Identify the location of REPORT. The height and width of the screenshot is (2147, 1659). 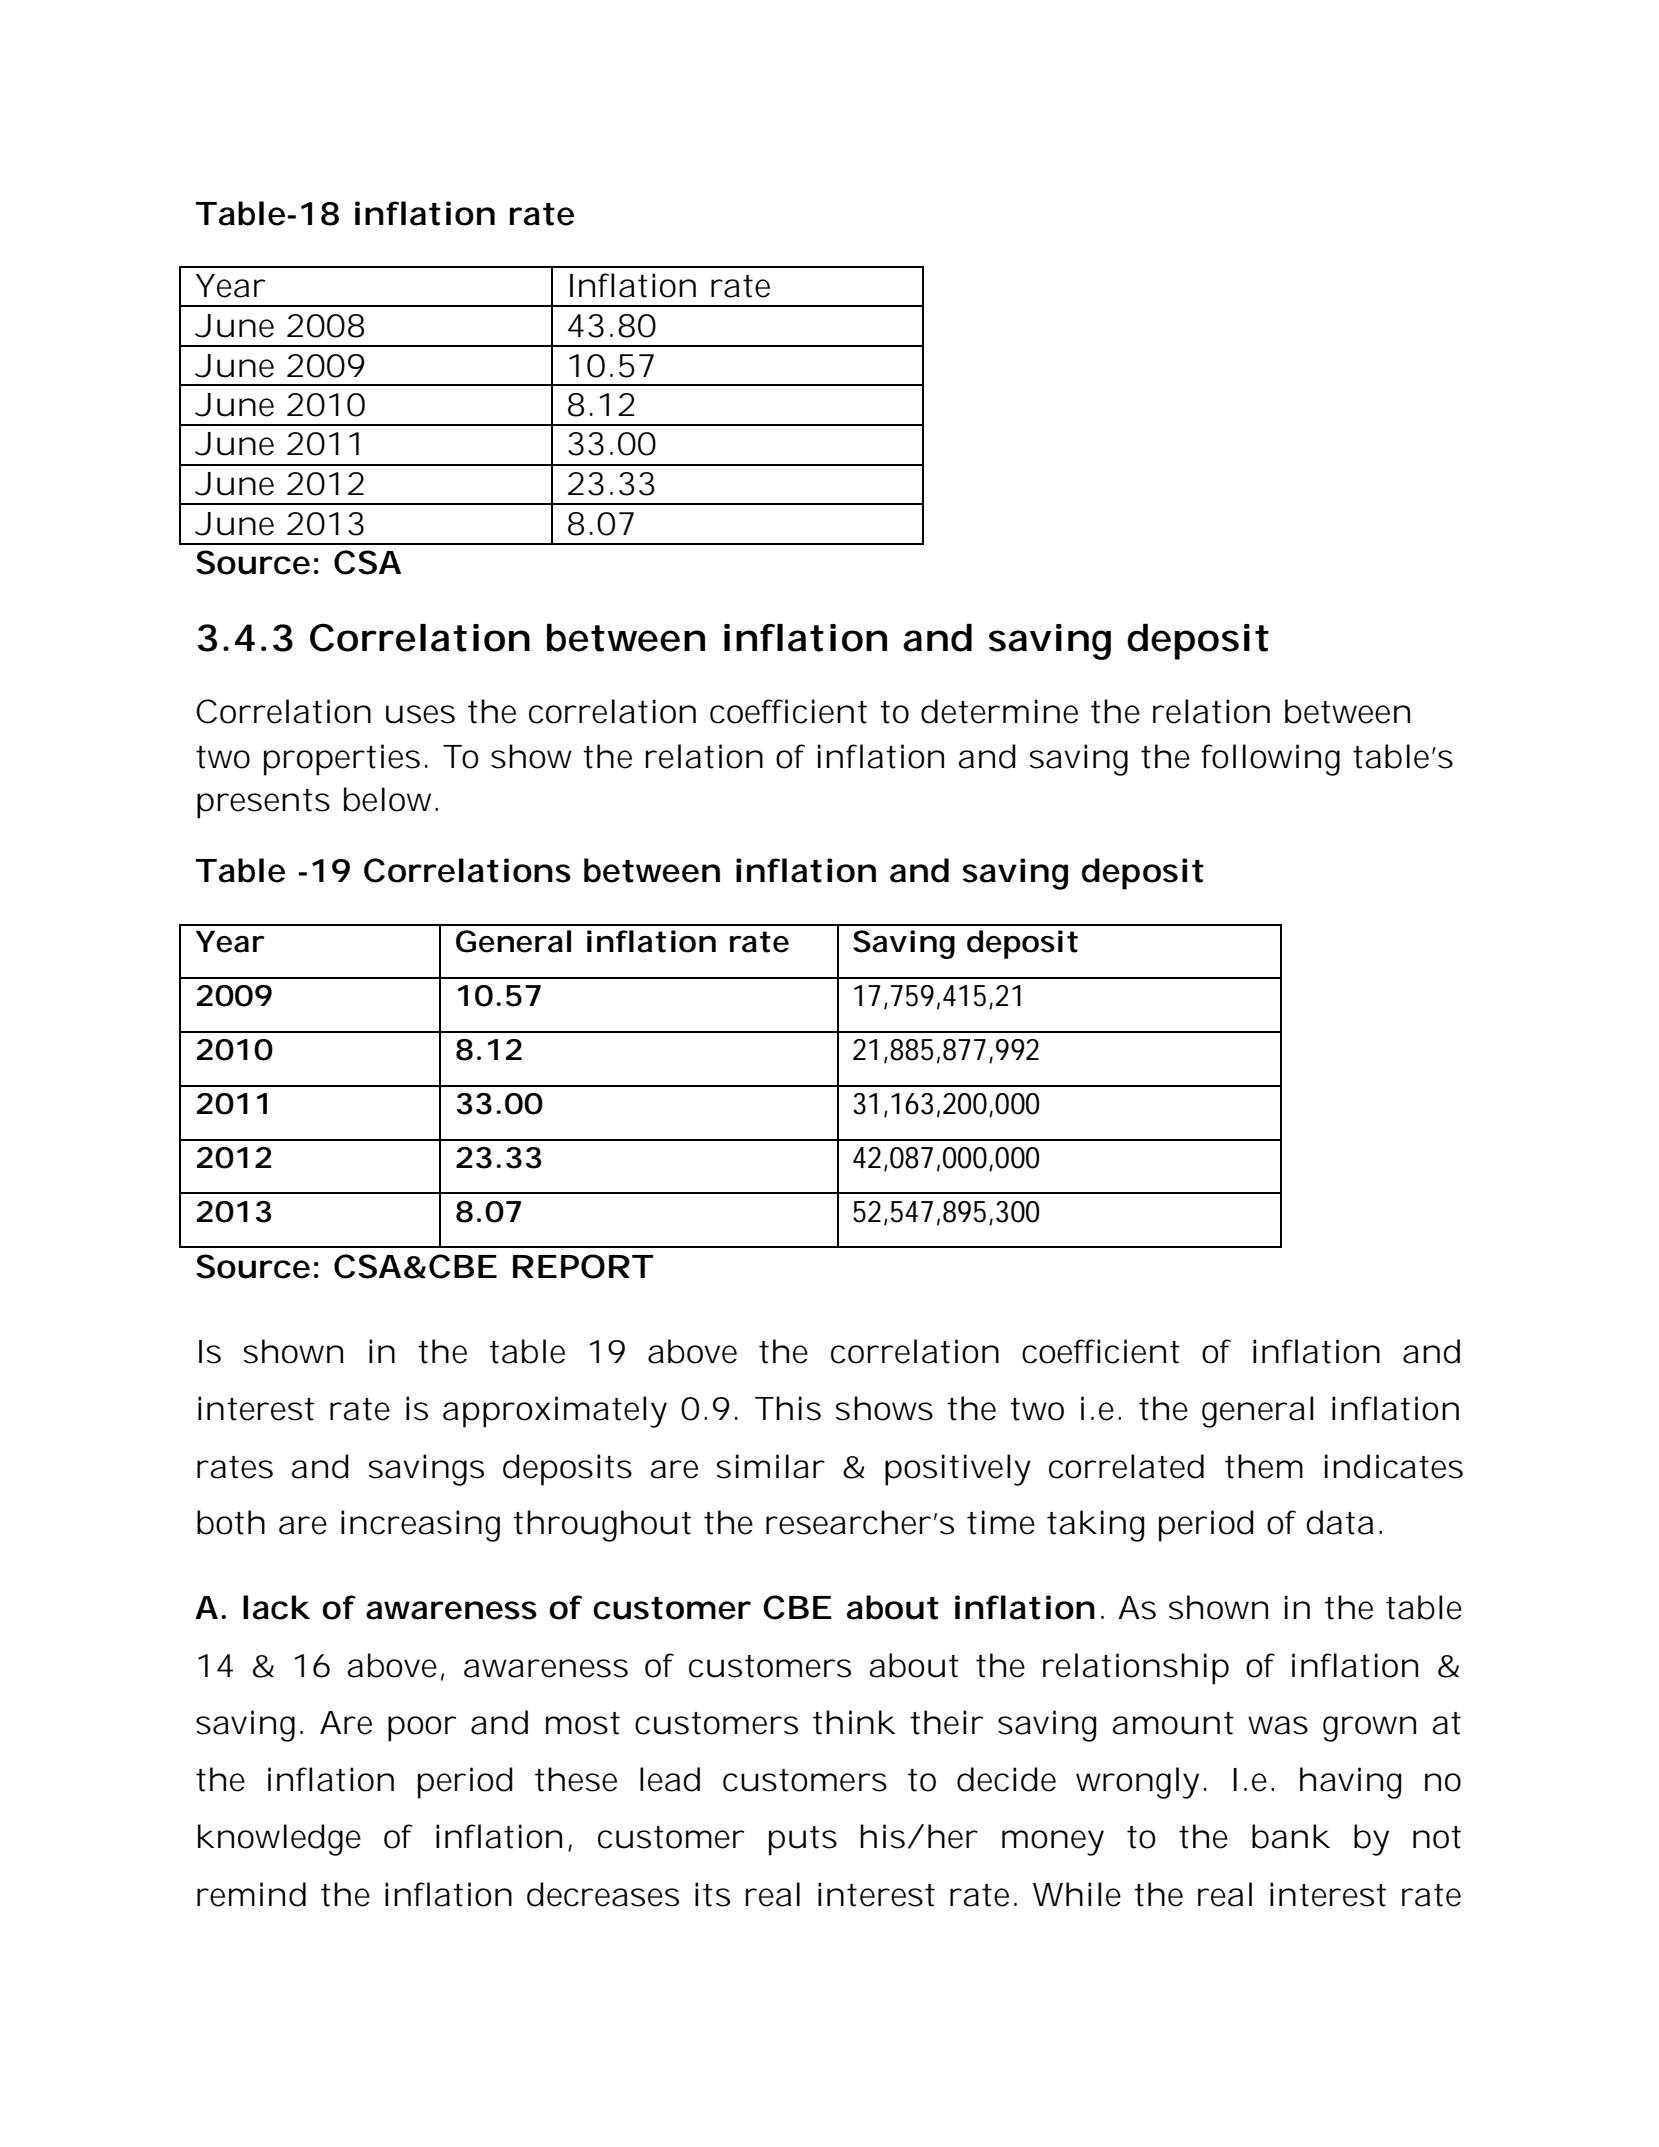
(582, 1266).
